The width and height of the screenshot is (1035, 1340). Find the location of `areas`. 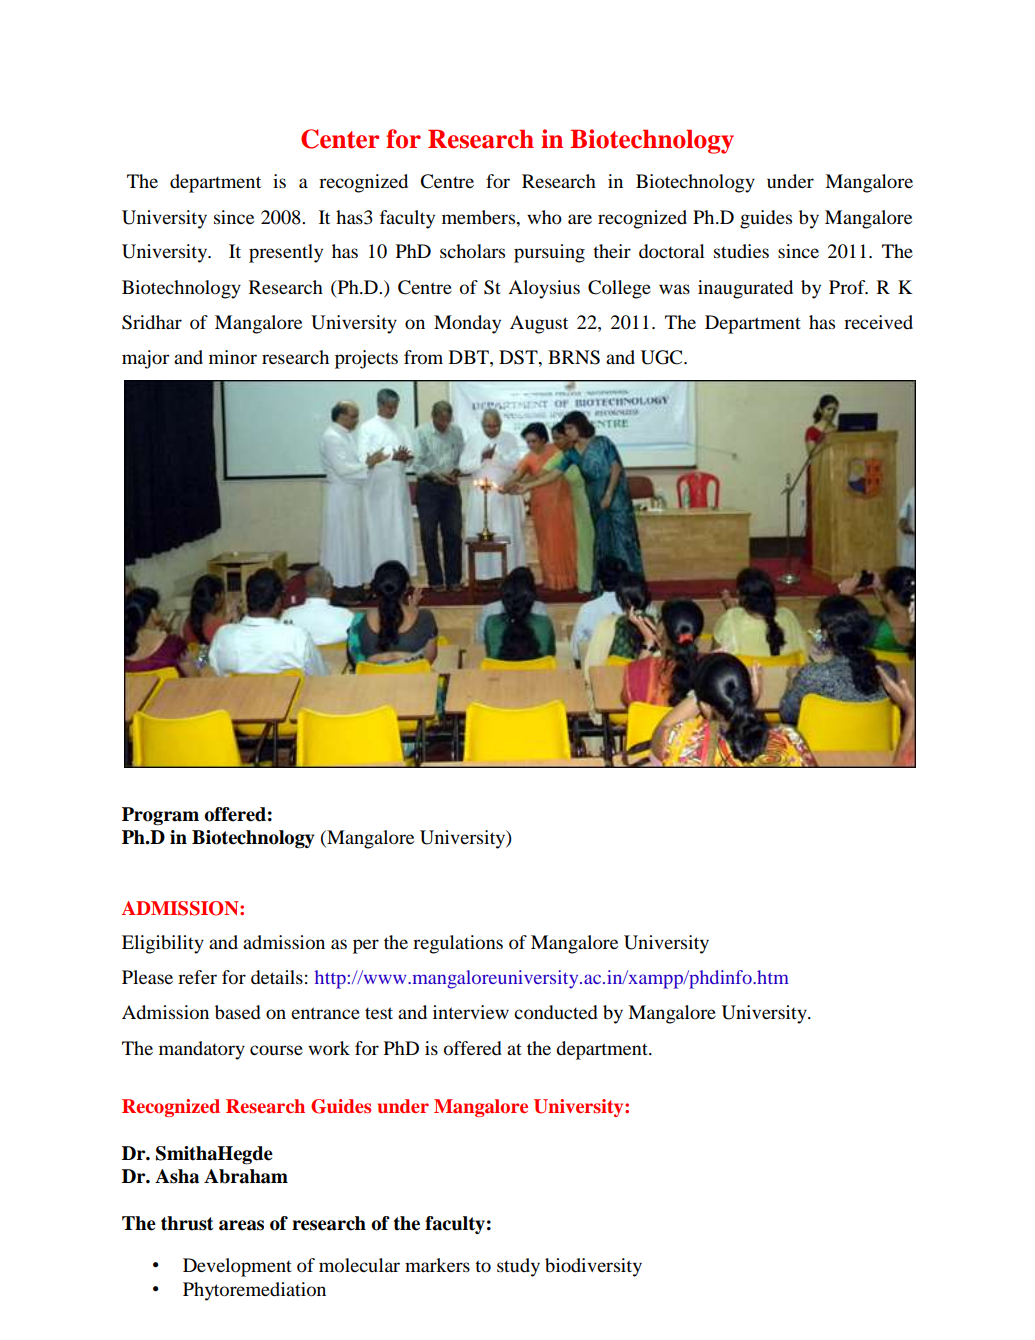

areas is located at coordinates (241, 1225).
